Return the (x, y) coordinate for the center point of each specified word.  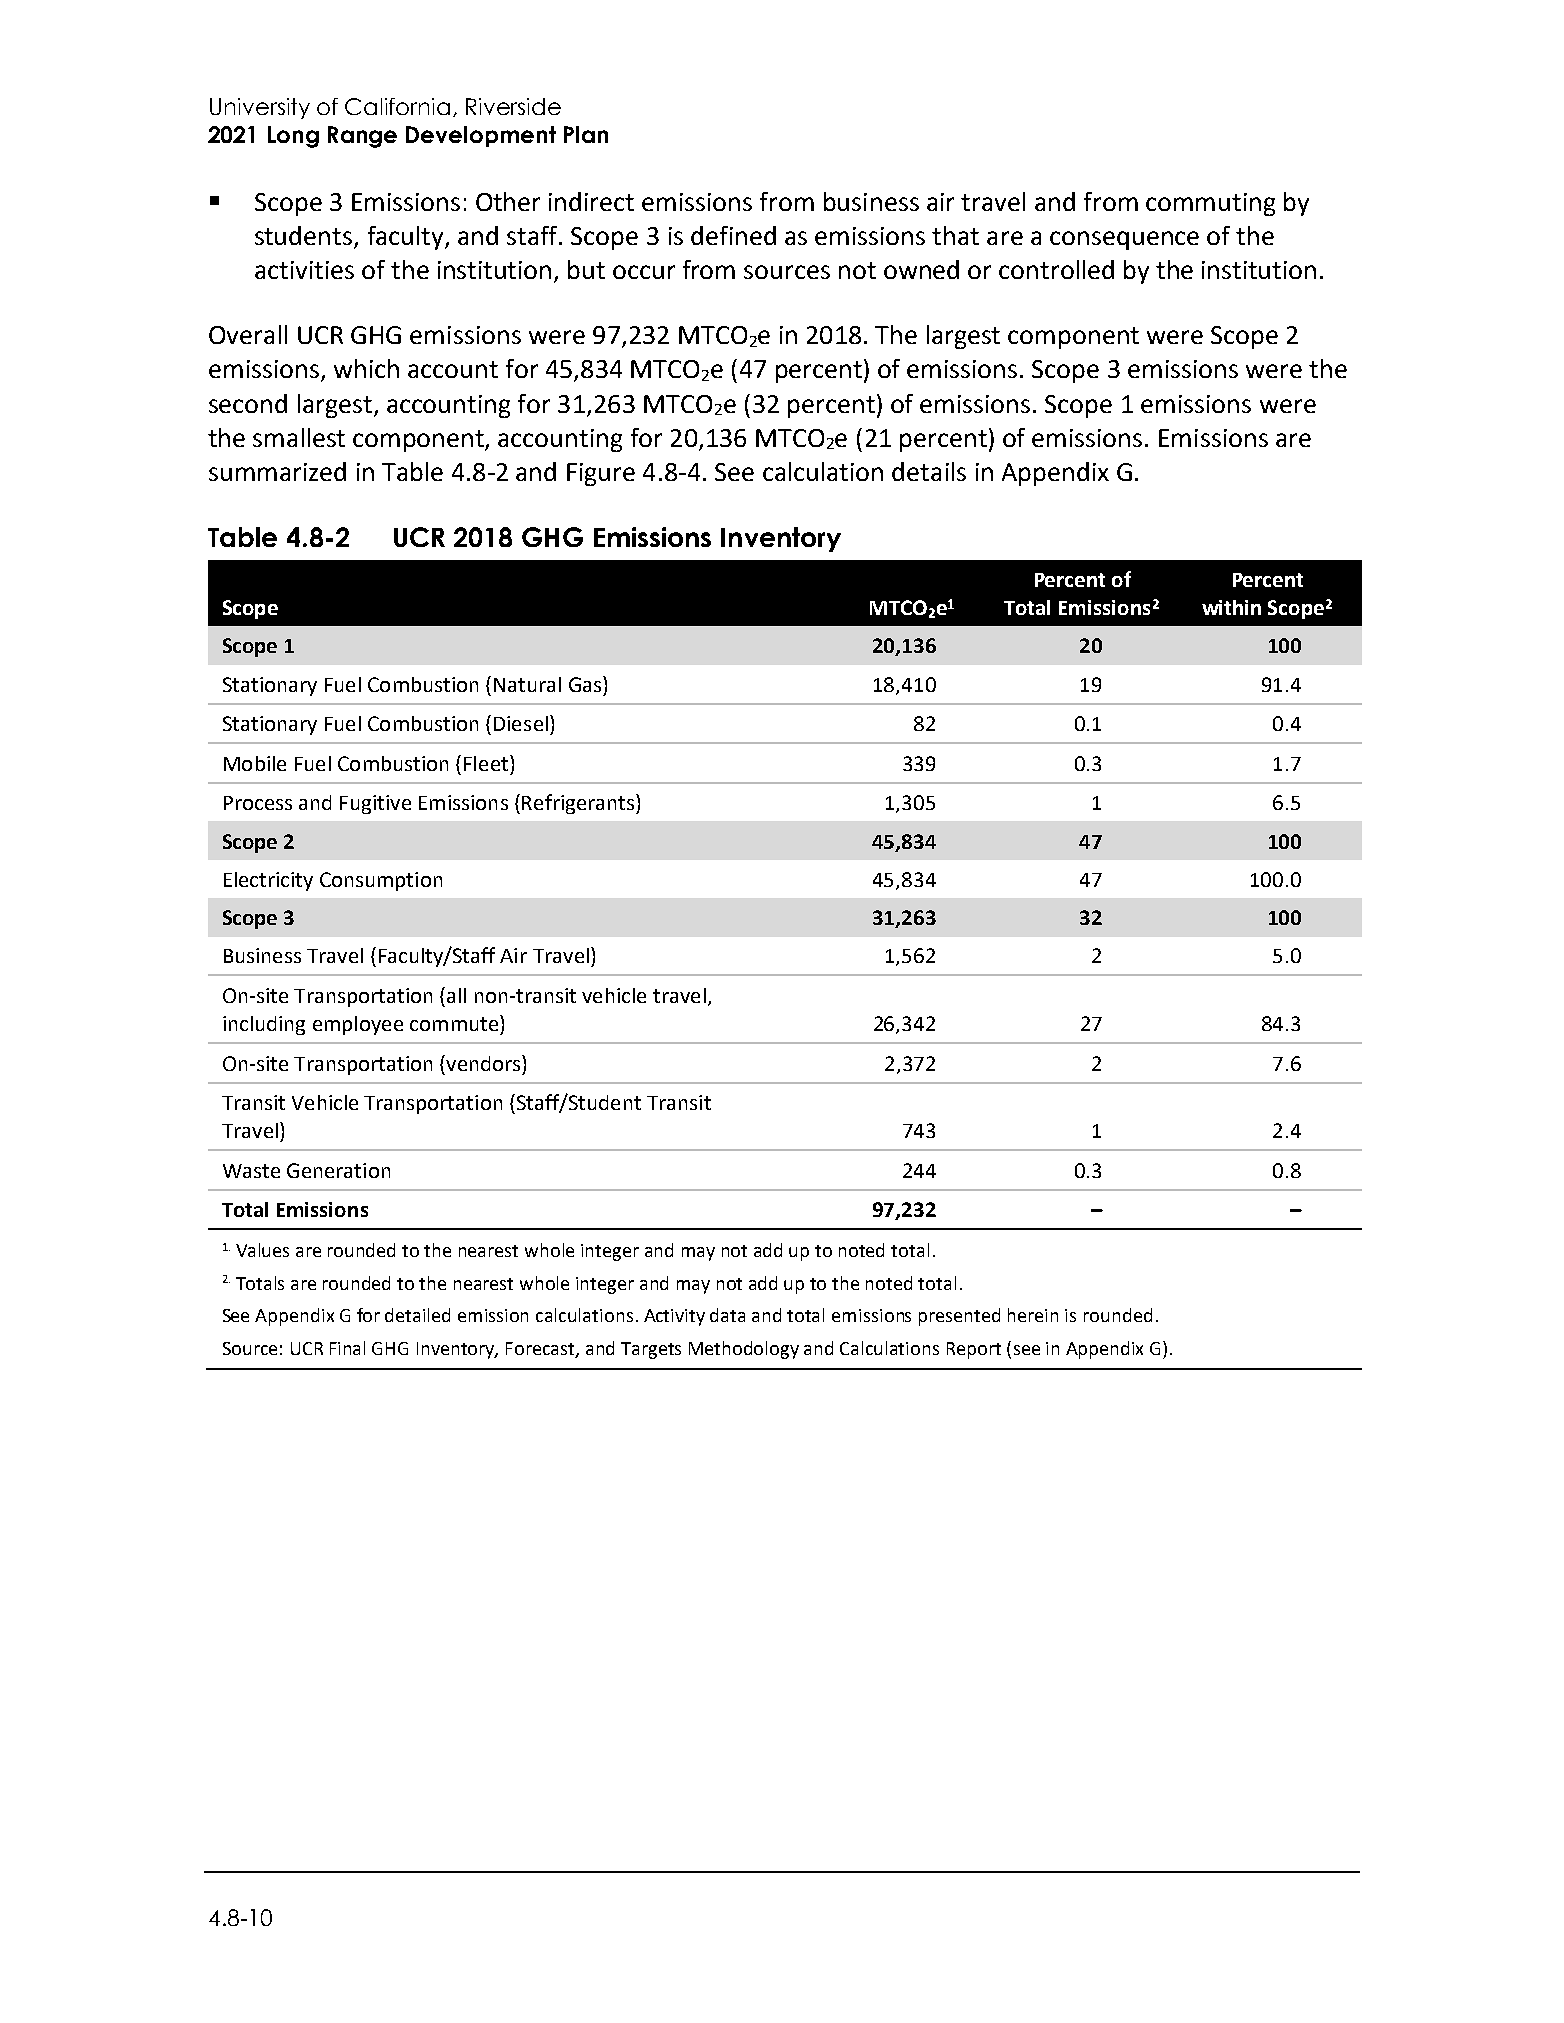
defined (733, 235)
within (1231, 607)
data (727, 1315)
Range (362, 137)
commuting (1210, 204)
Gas (586, 684)
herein (1033, 1315)
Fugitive (375, 804)
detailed (417, 1315)
